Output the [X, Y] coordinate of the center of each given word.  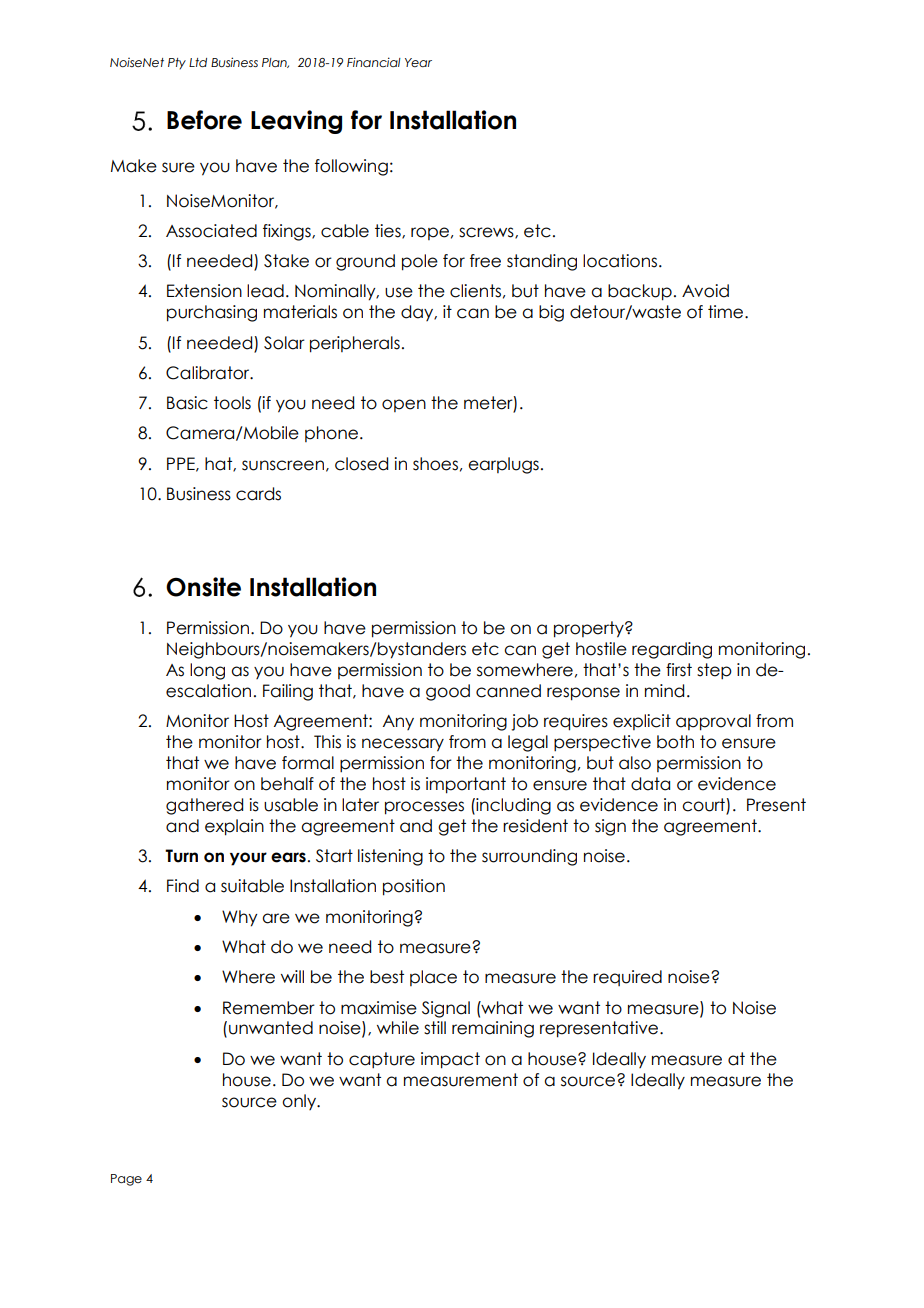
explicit [642, 722]
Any [398, 722]
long [207, 671]
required [627, 978]
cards [258, 494]
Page [126, 1180]
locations [620, 261]
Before [204, 120]
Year [418, 62]
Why [239, 918]
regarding [672, 650]
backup [640, 292]
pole [420, 262]
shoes [435, 464]
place [433, 978]
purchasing [212, 313]
